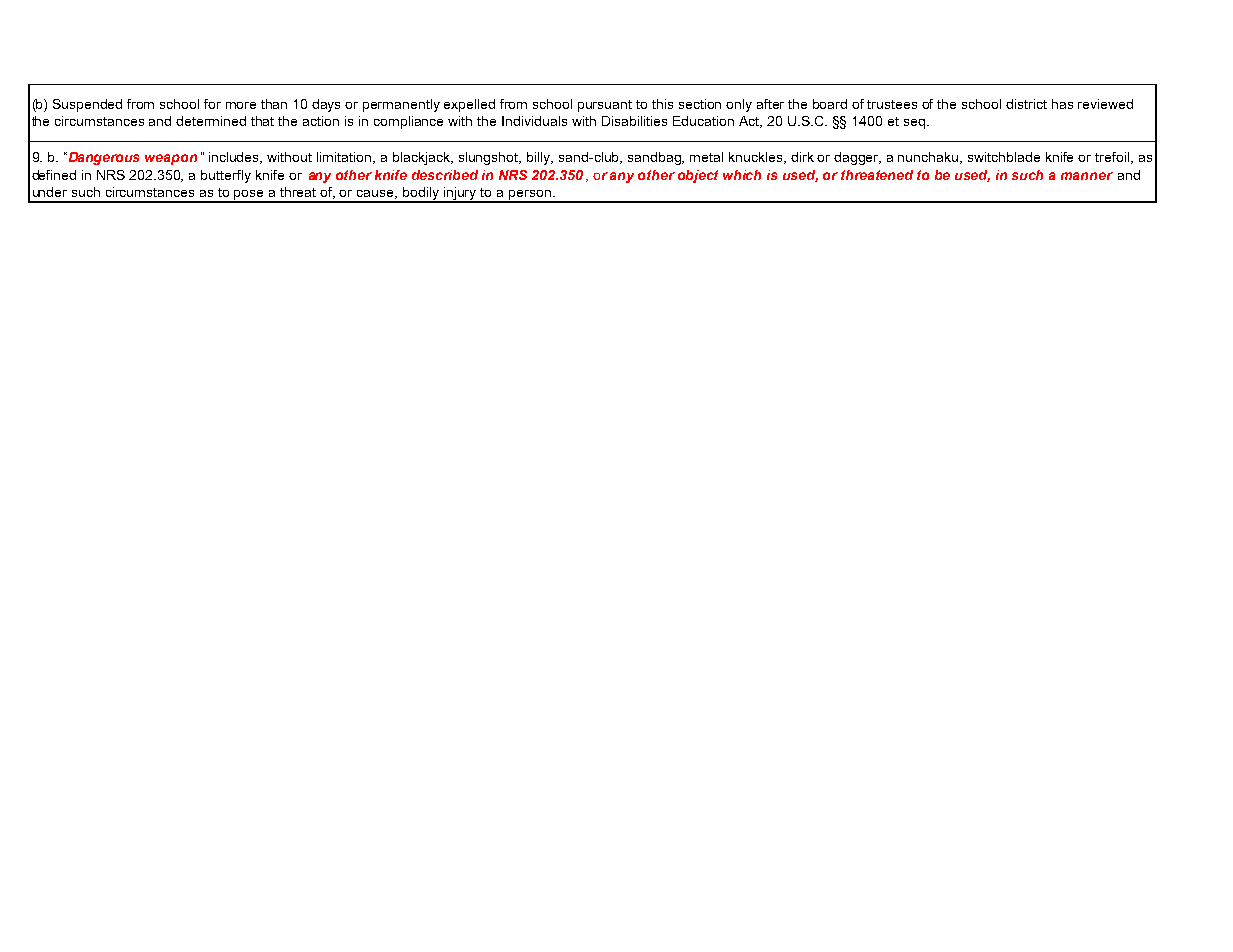  Describe the element at coordinates (534, 121) in the image. I see `Individuals` at that location.
